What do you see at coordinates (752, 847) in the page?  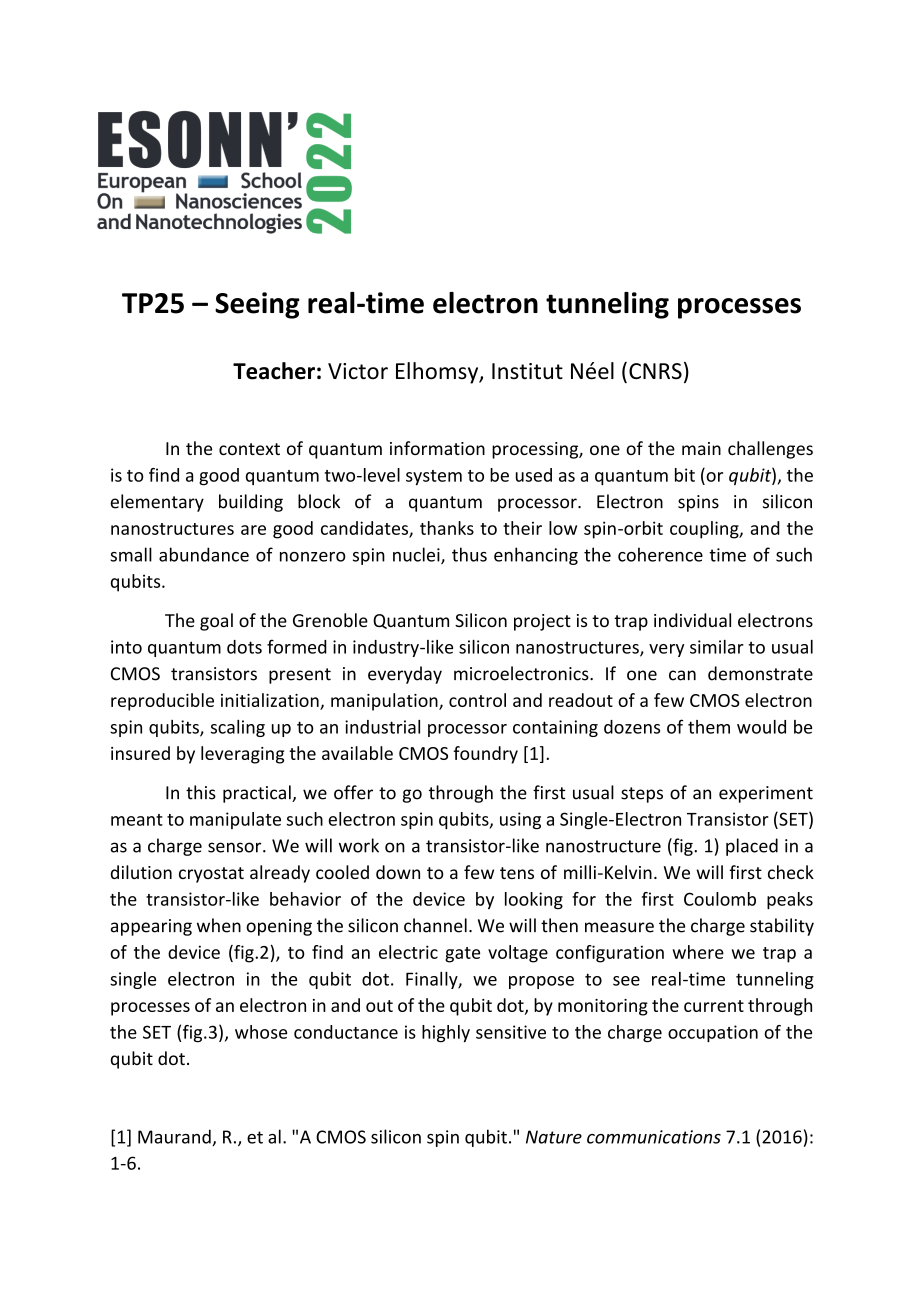 I see `placed` at bounding box center [752, 847].
